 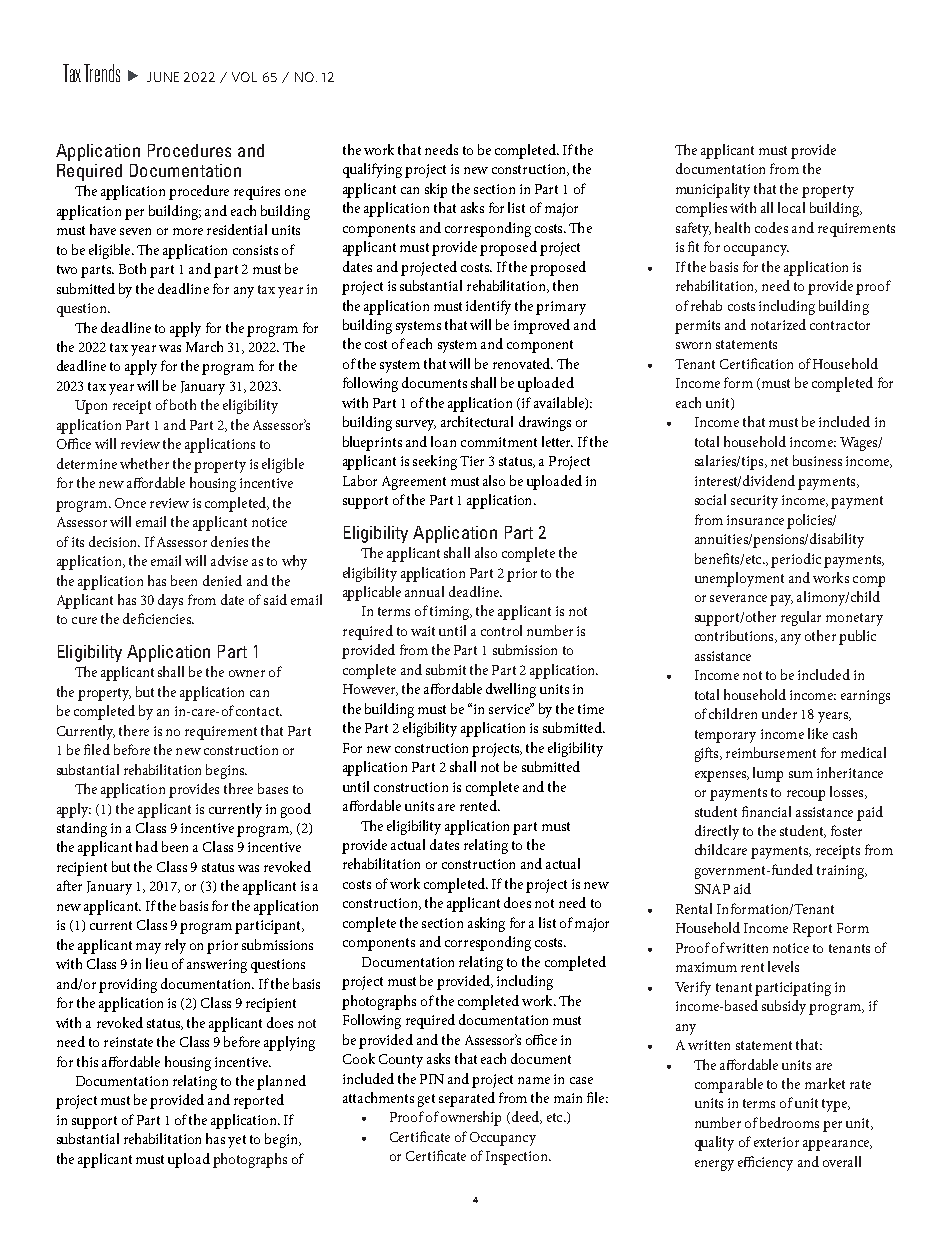 I want to click on renovated, so click(x=523, y=363).
